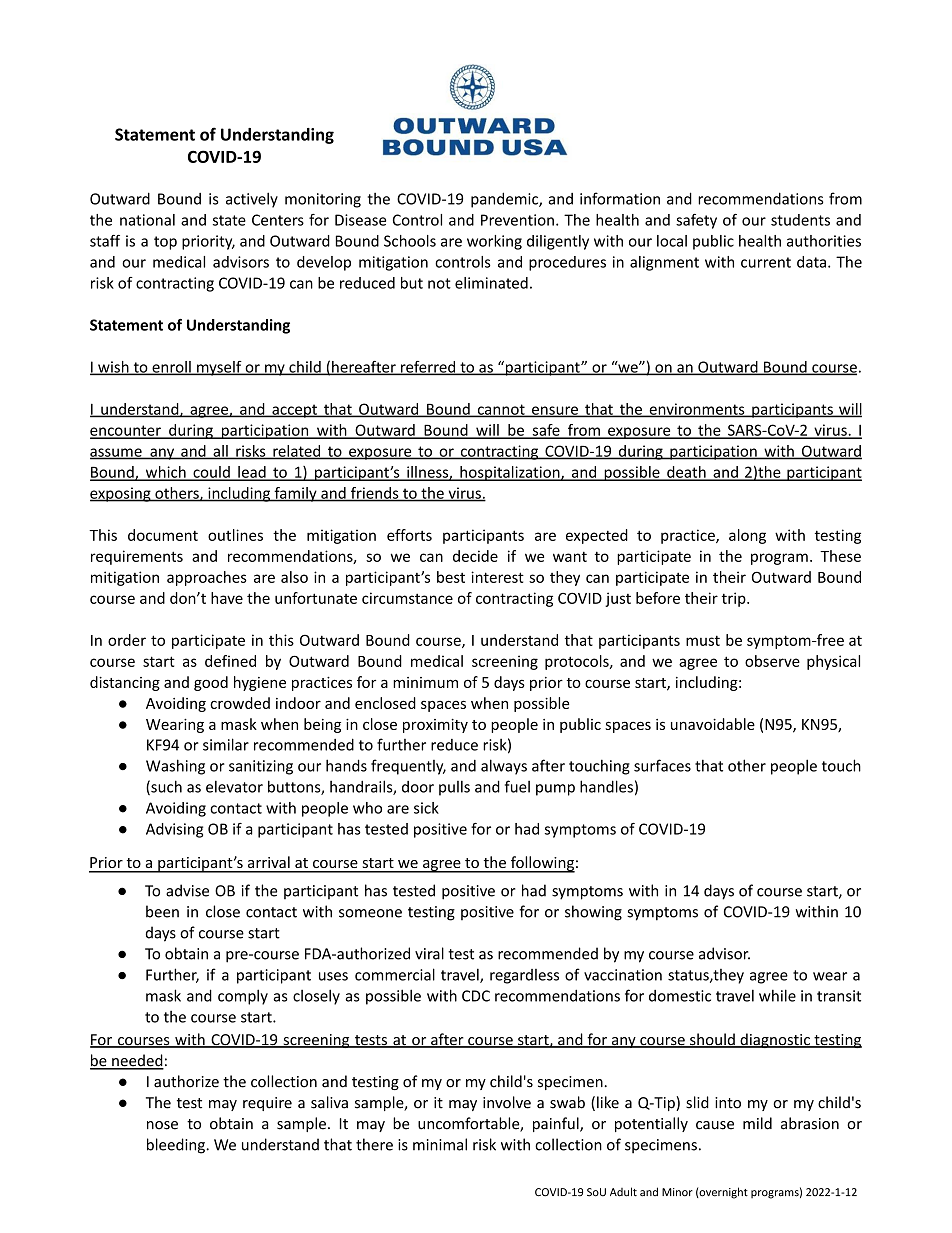  Describe the element at coordinates (800, 220) in the screenshot. I see `students` at that location.
